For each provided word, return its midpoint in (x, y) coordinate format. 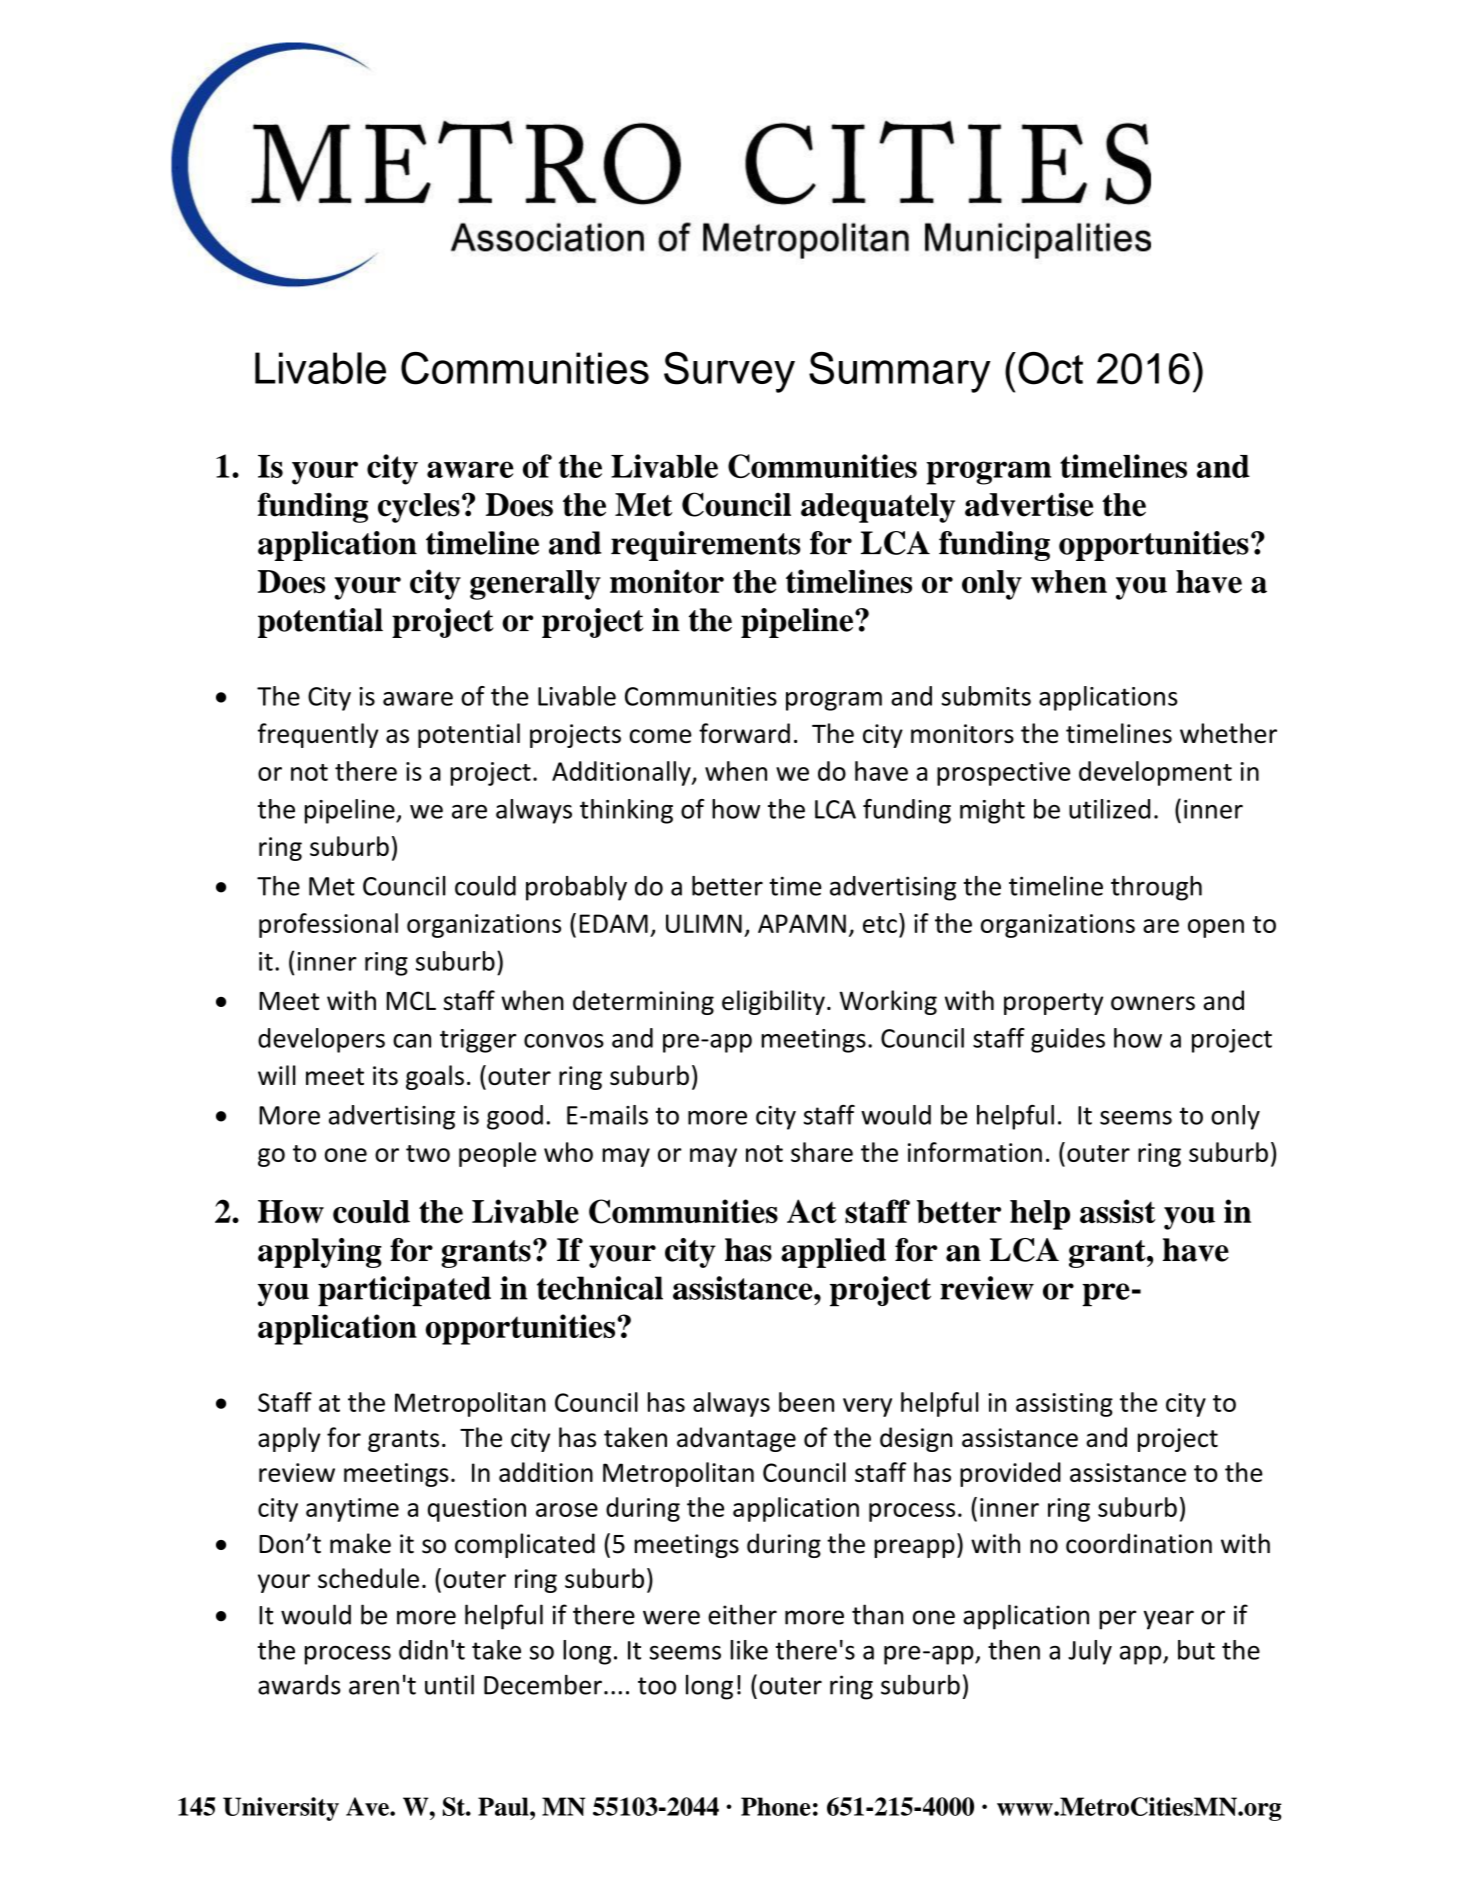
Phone (776, 1806)
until (449, 1684)
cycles (419, 508)
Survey (729, 372)
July (1090, 1652)
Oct (1050, 368)
